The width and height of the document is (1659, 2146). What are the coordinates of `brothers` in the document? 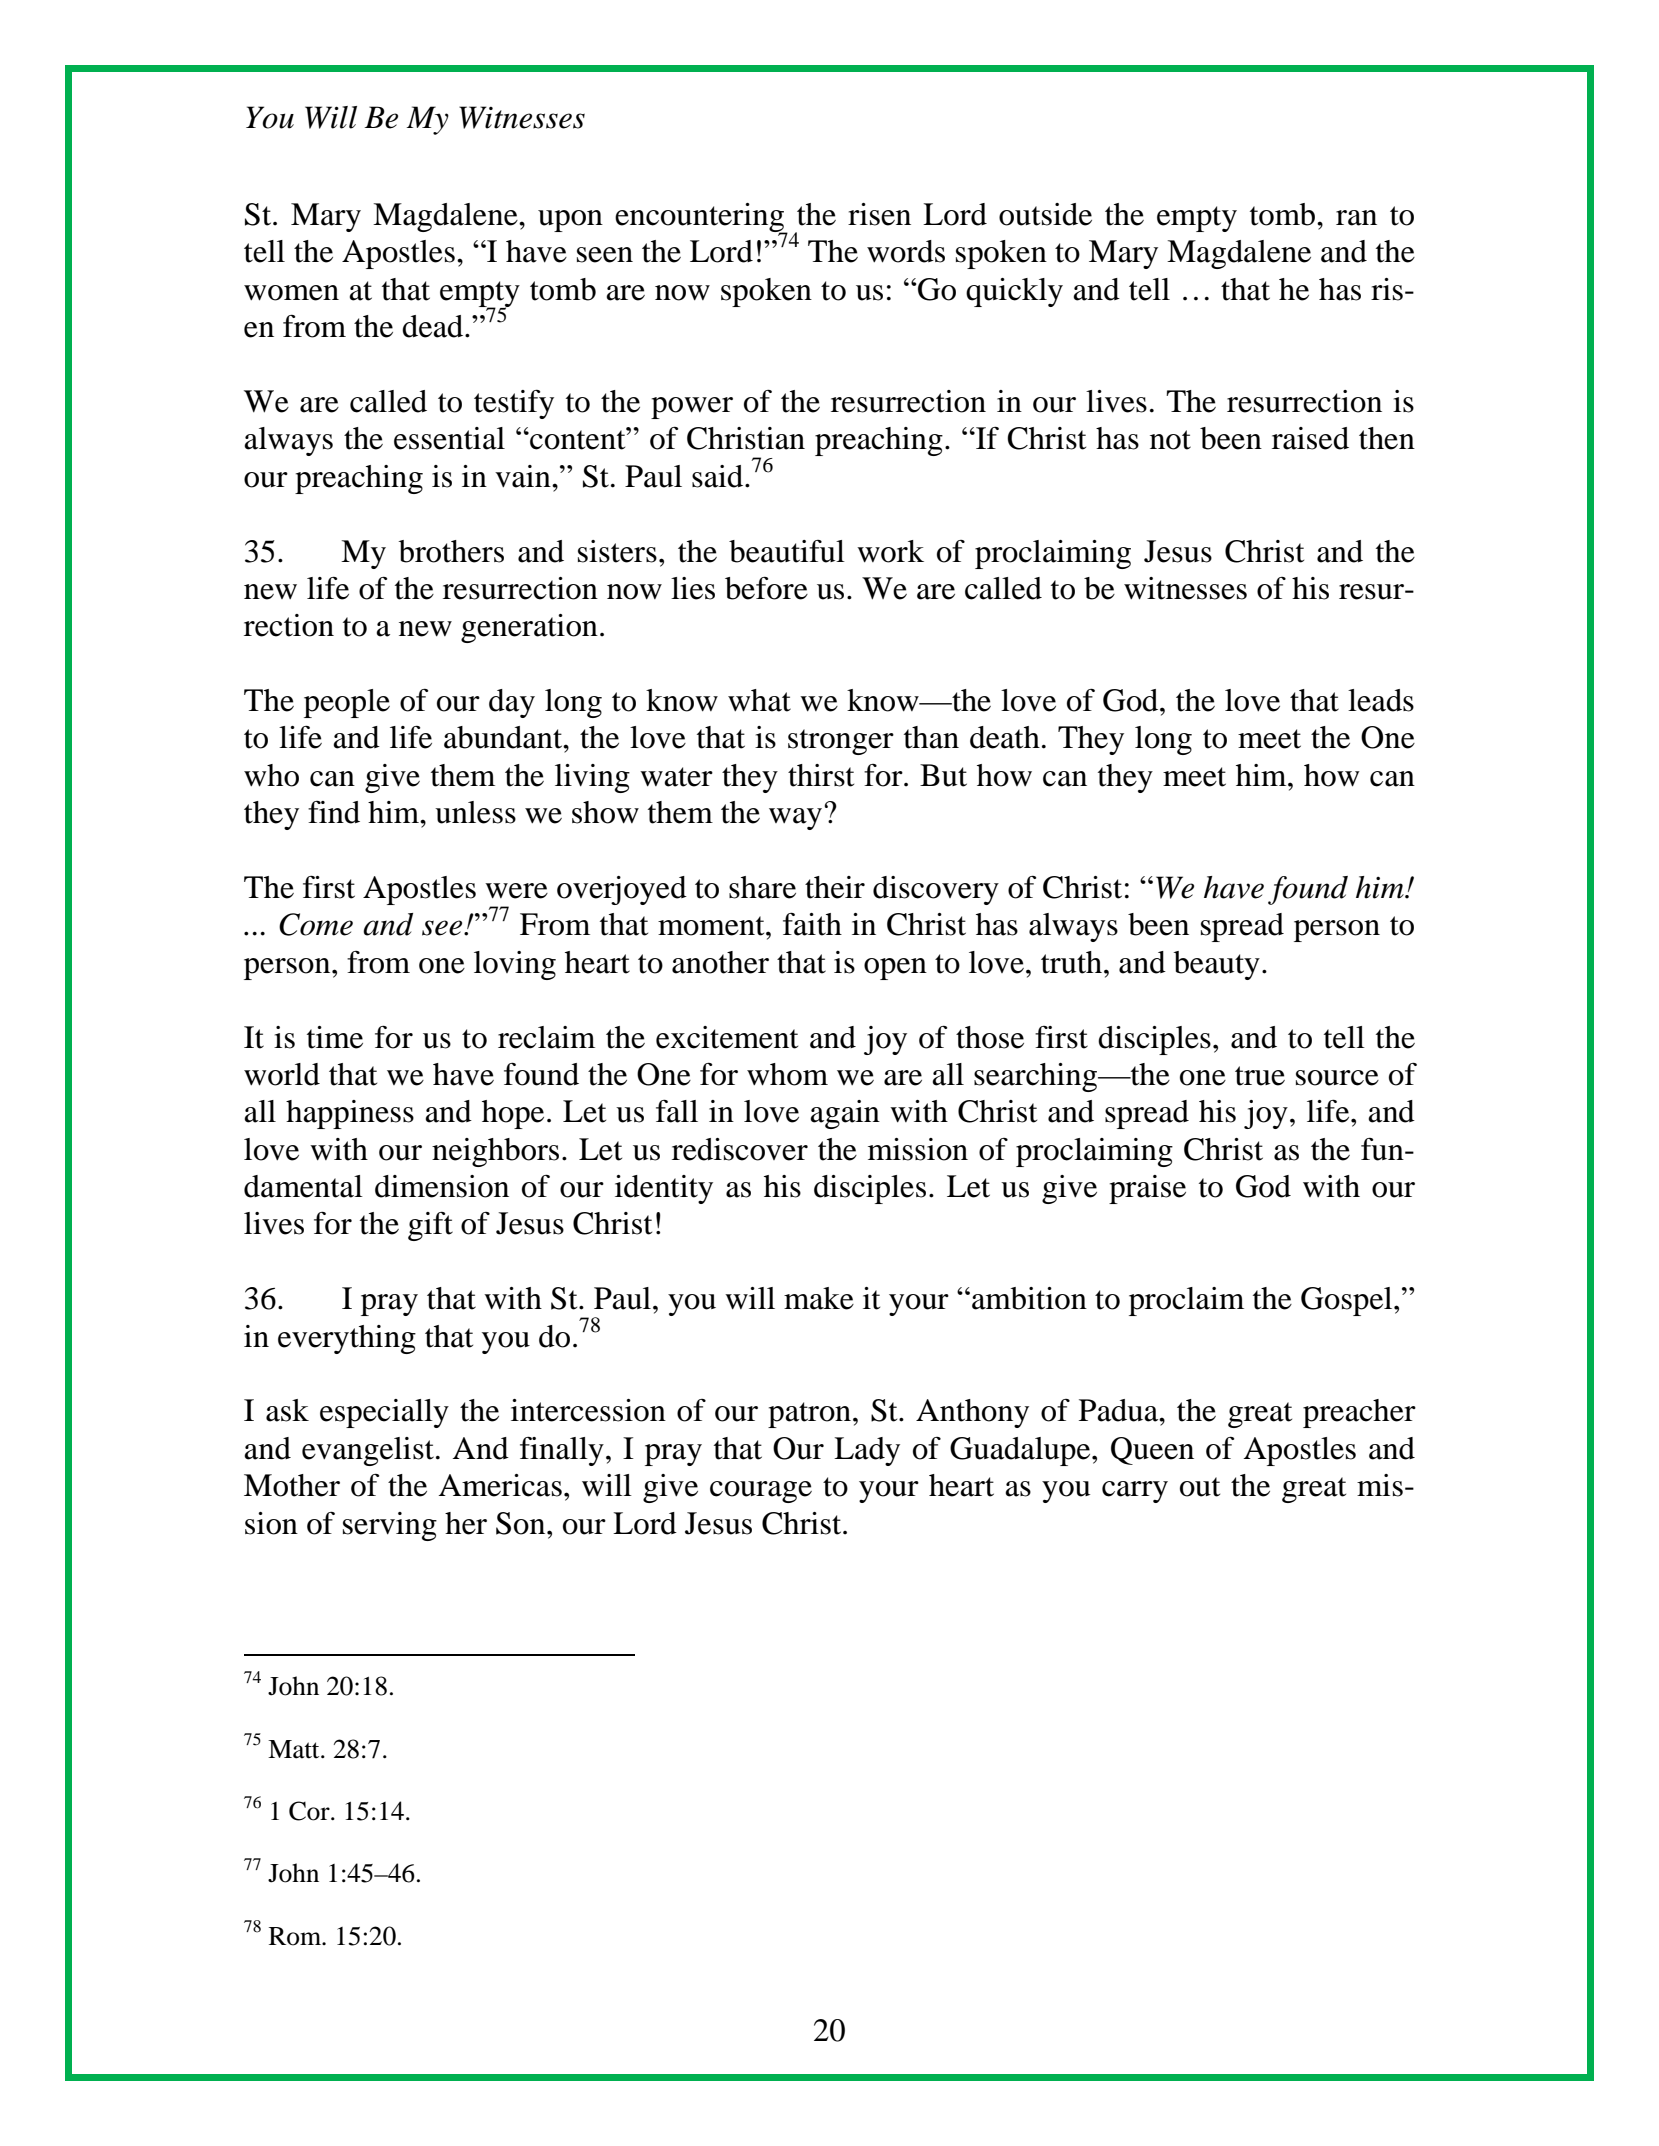 It's located at (451, 551).
